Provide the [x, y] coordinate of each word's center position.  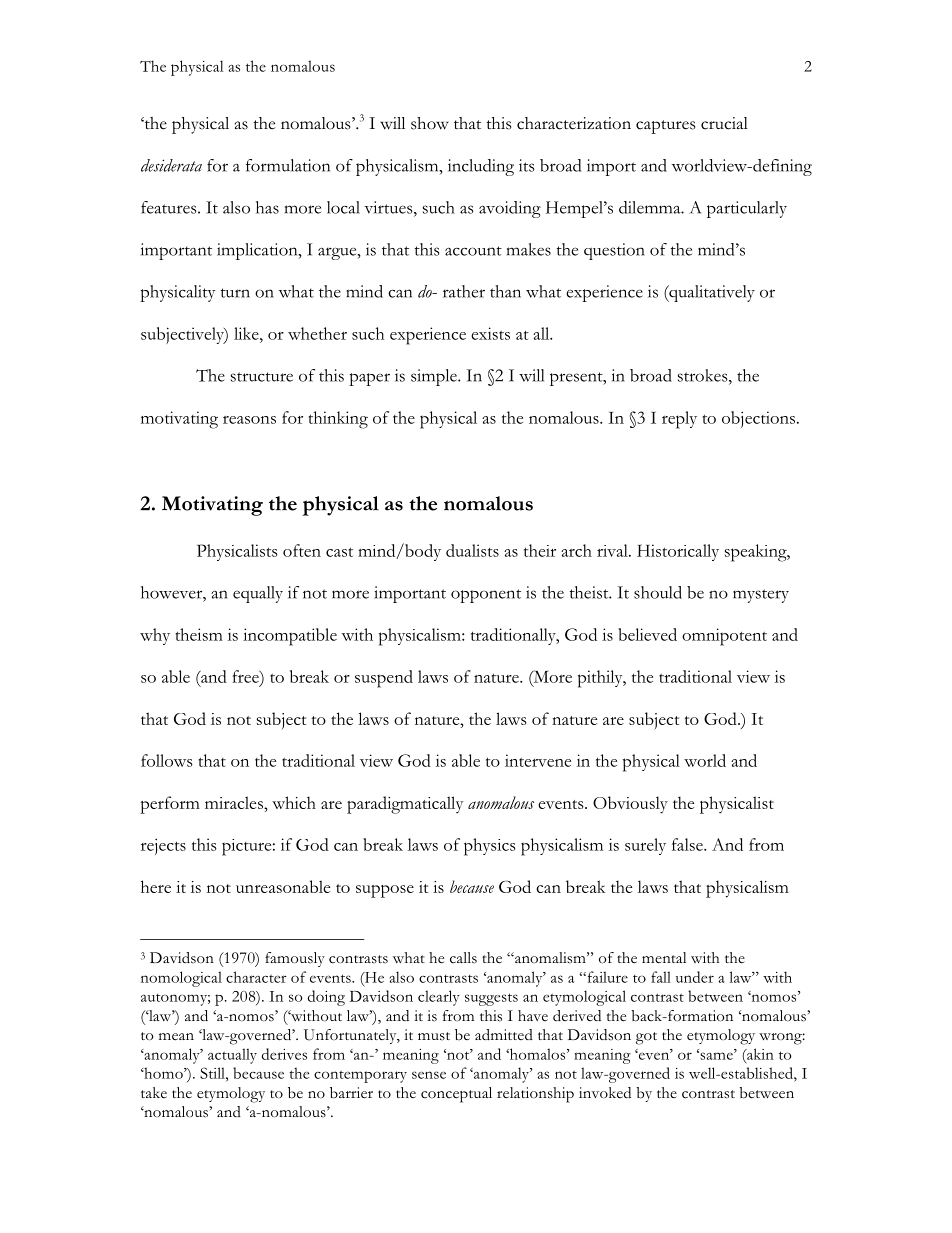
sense [429, 1075]
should [658, 592]
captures [665, 127]
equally [258, 594]
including [481, 167]
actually [232, 1056]
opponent [486, 596]
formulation [288, 165]
